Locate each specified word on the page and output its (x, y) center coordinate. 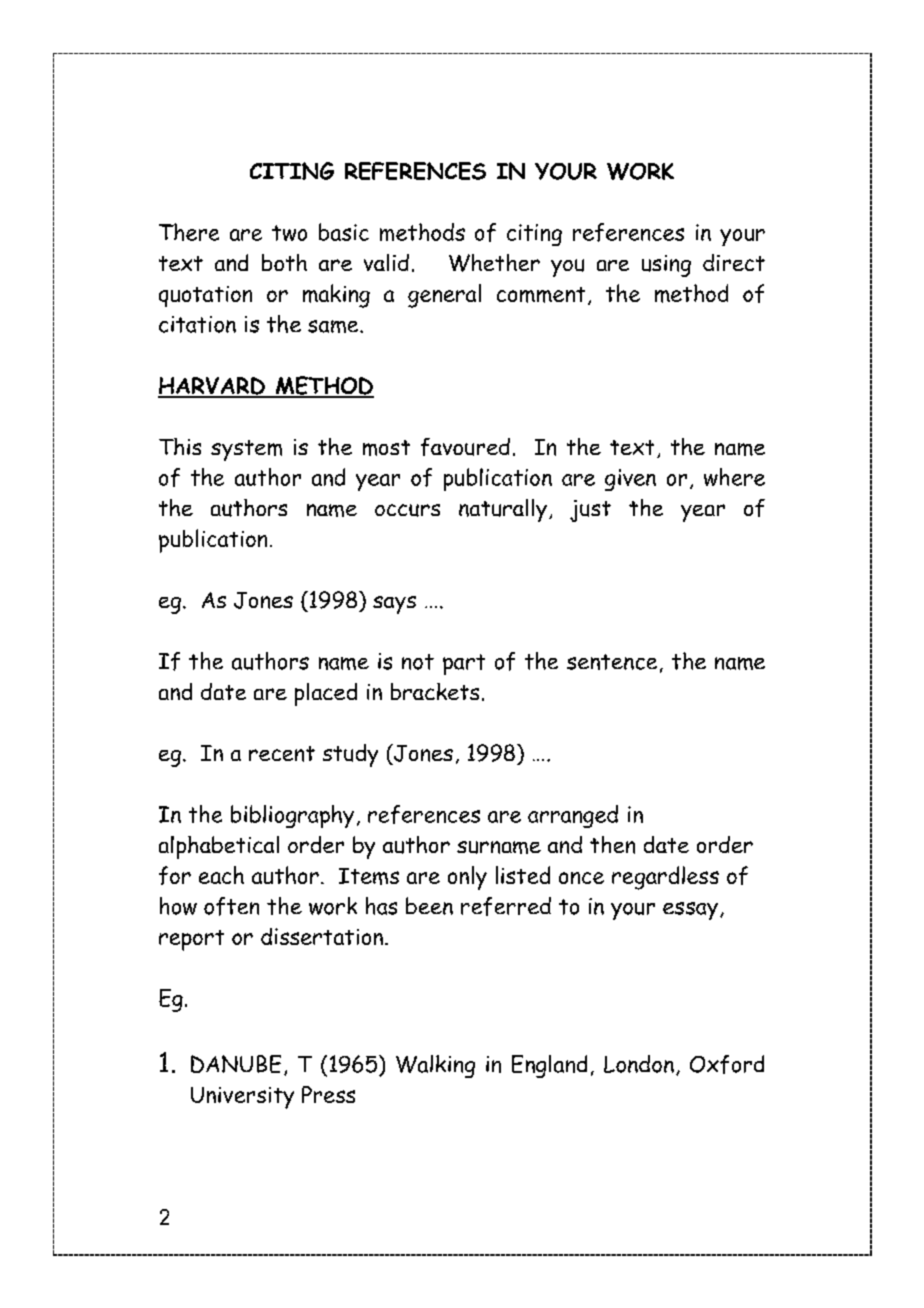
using (666, 266)
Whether (494, 263)
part (464, 664)
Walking (435, 1066)
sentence (612, 662)
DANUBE (236, 1064)
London (639, 1064)
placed (326, 694)
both (284, 262)
